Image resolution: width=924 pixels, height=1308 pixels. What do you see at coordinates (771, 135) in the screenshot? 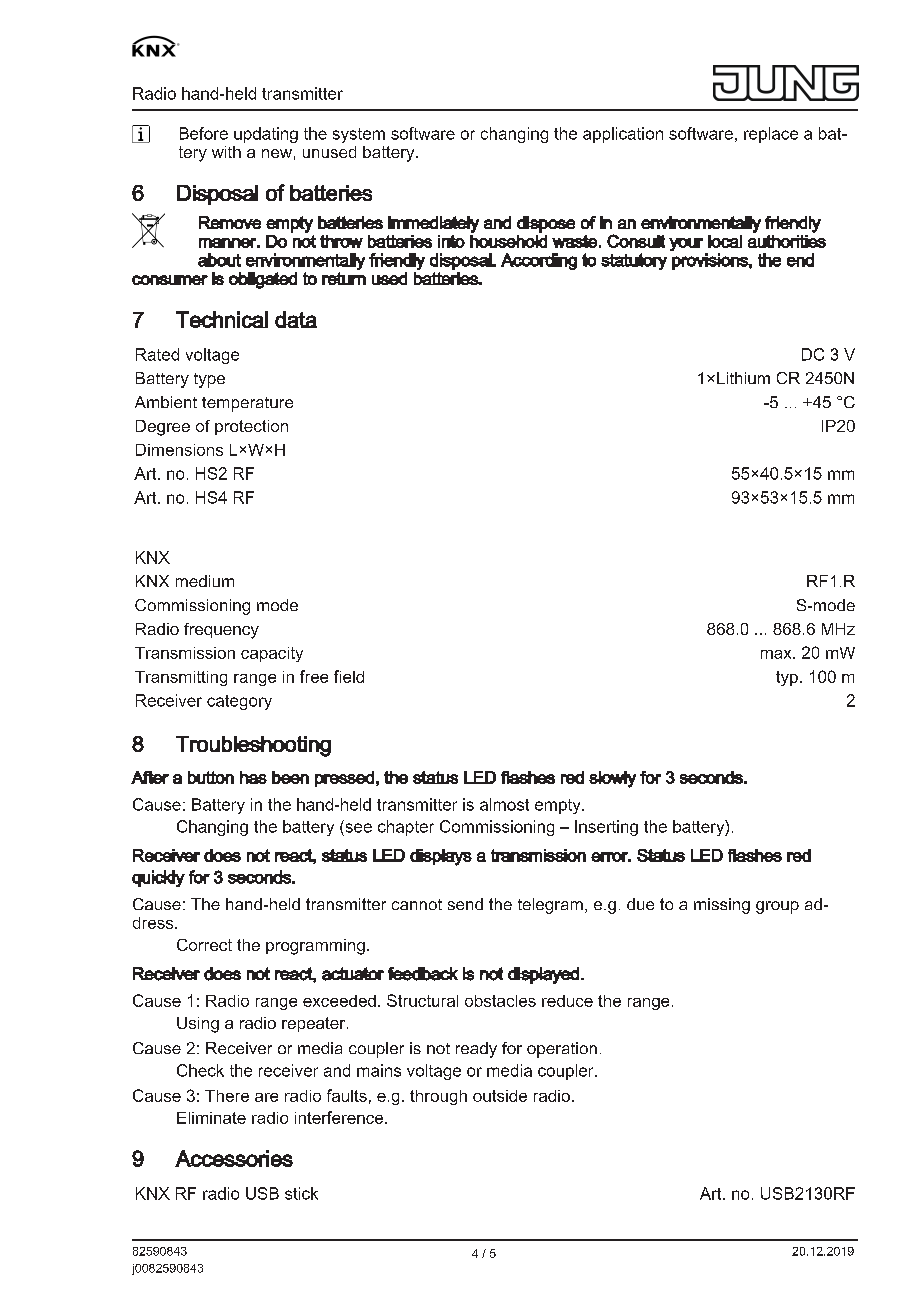
I see `replace` at bounding box center [771, 135].
